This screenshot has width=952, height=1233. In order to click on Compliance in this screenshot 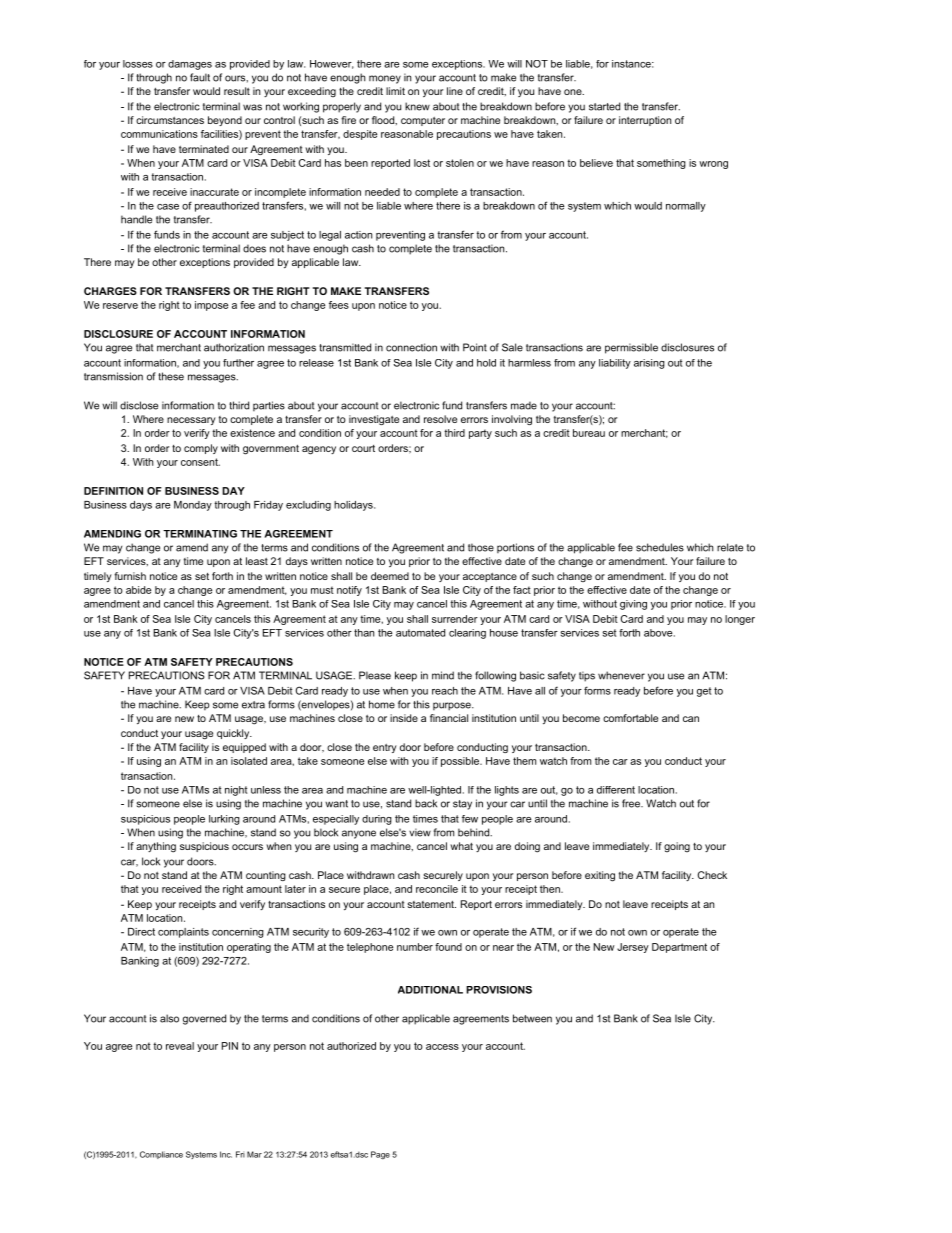, I will do `click(161, 1155)`.
